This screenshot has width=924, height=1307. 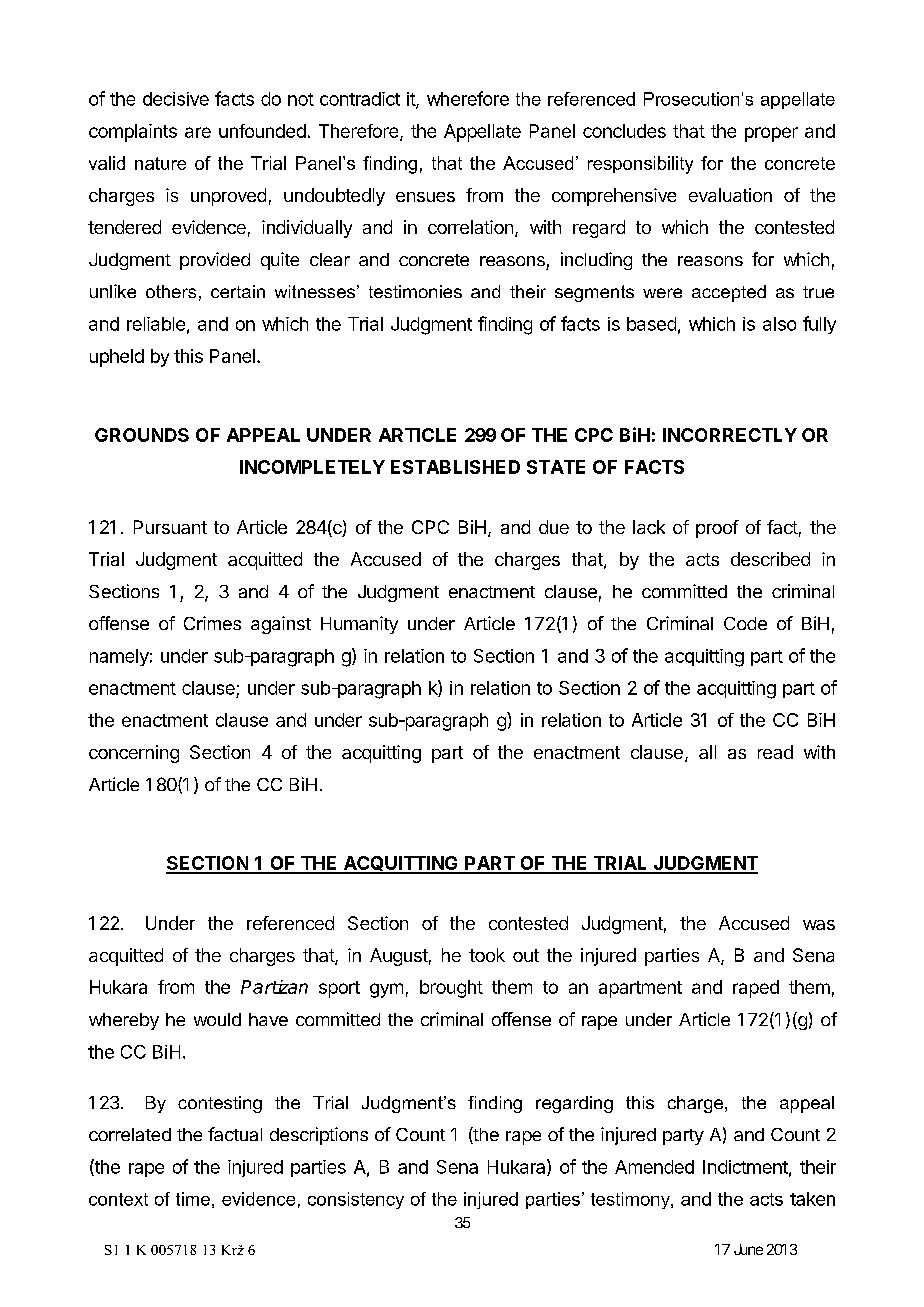 I want to click on proof, so click(x=717, y=529).
